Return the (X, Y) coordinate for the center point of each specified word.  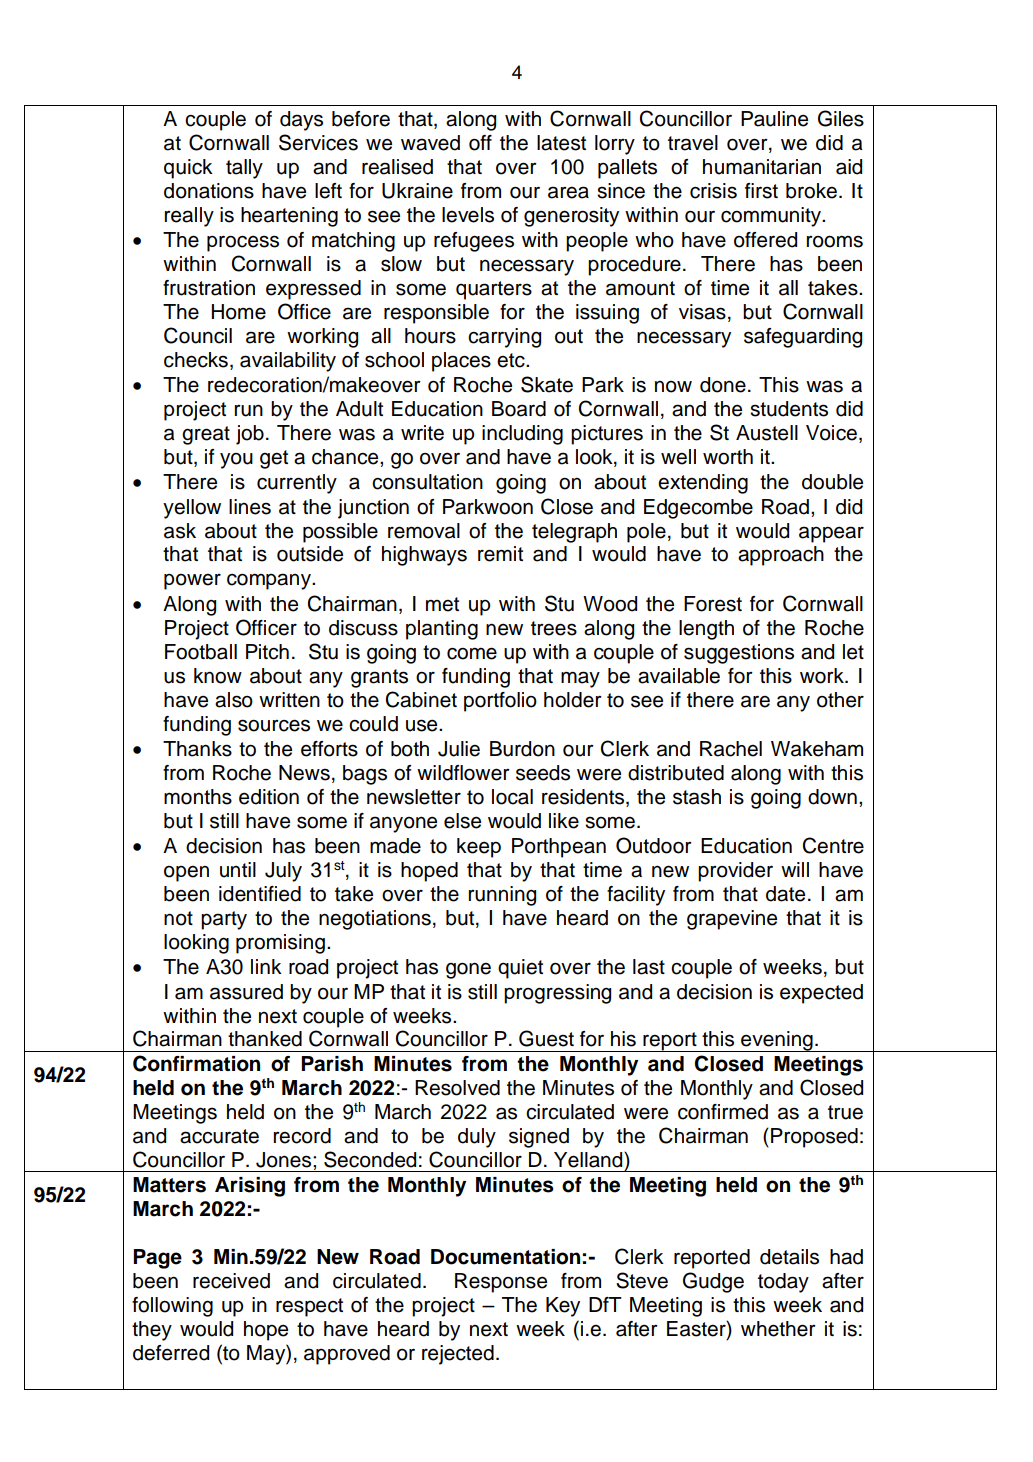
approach (781, 556)
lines (250, 507)
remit (500, 554)
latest (561, 143)
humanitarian (762, 167)
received (231, 1281)
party (224, 920)
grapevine (732, 920)
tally (244, 169)
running (502, 896)
